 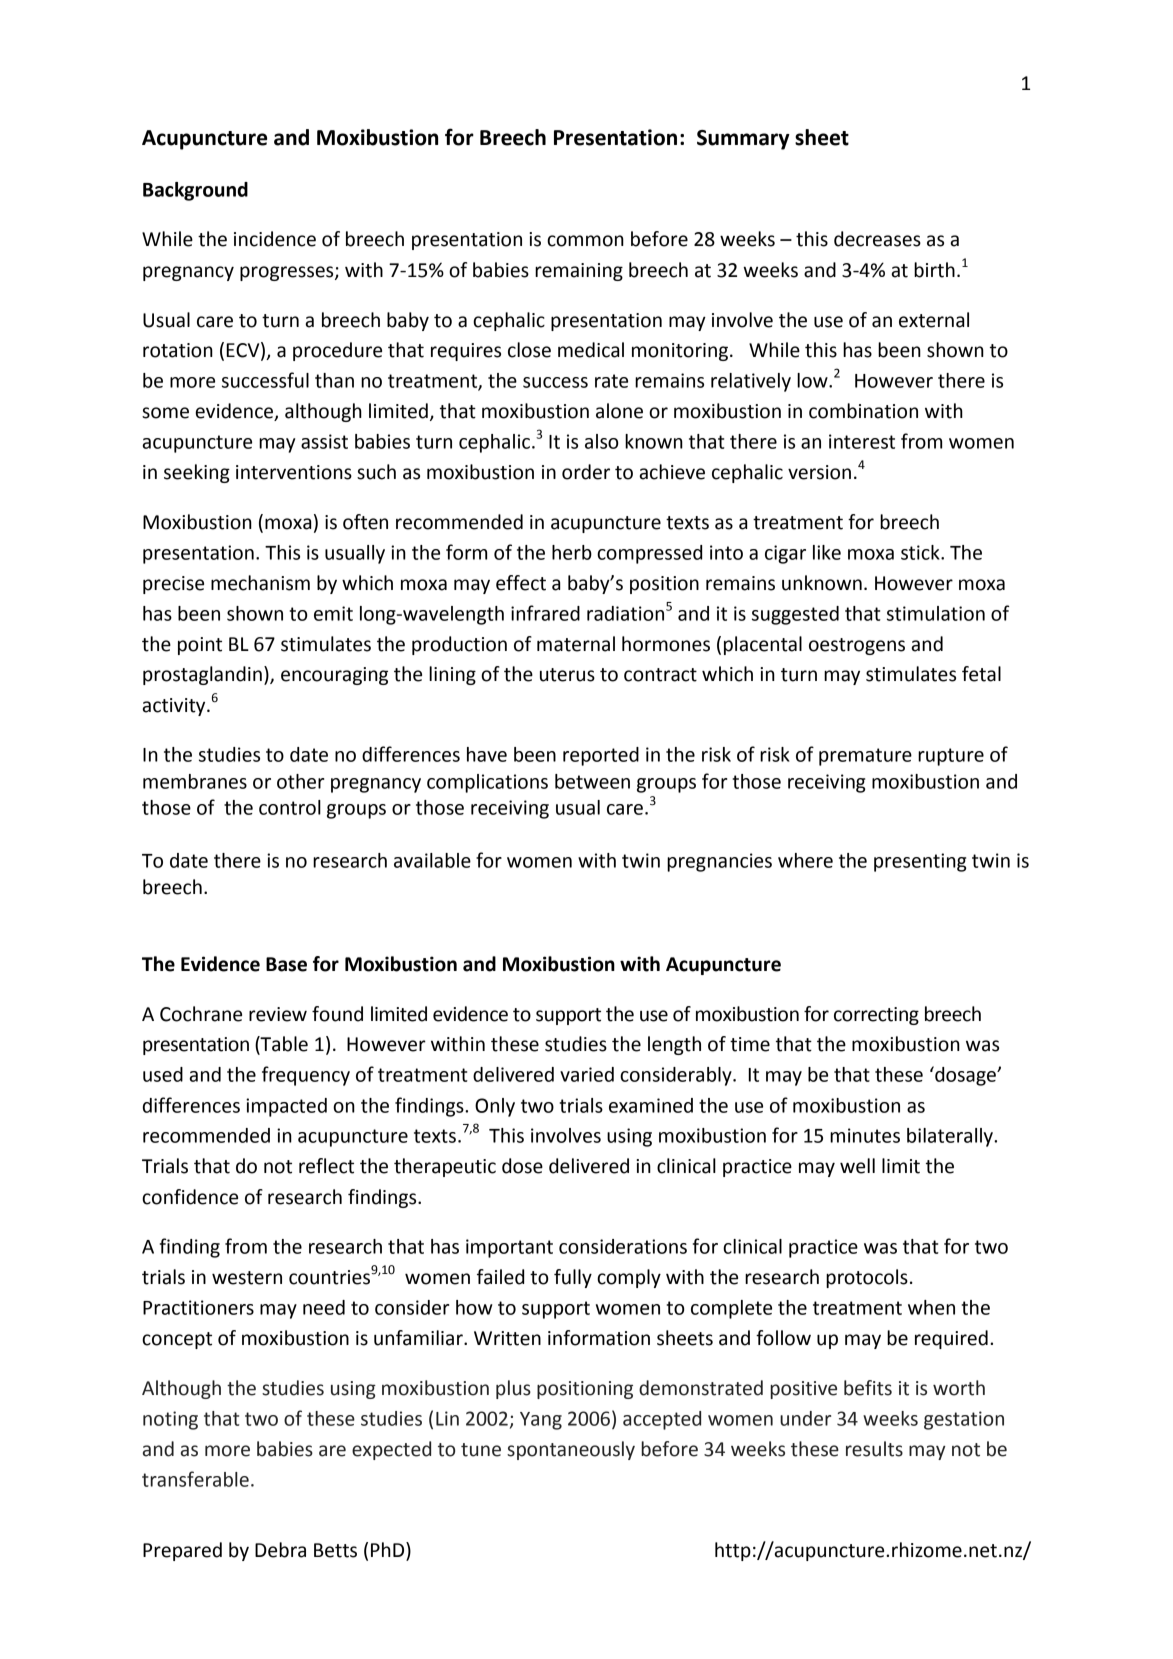 I want to click on spontaneously, so click(x=571, y=1450).
